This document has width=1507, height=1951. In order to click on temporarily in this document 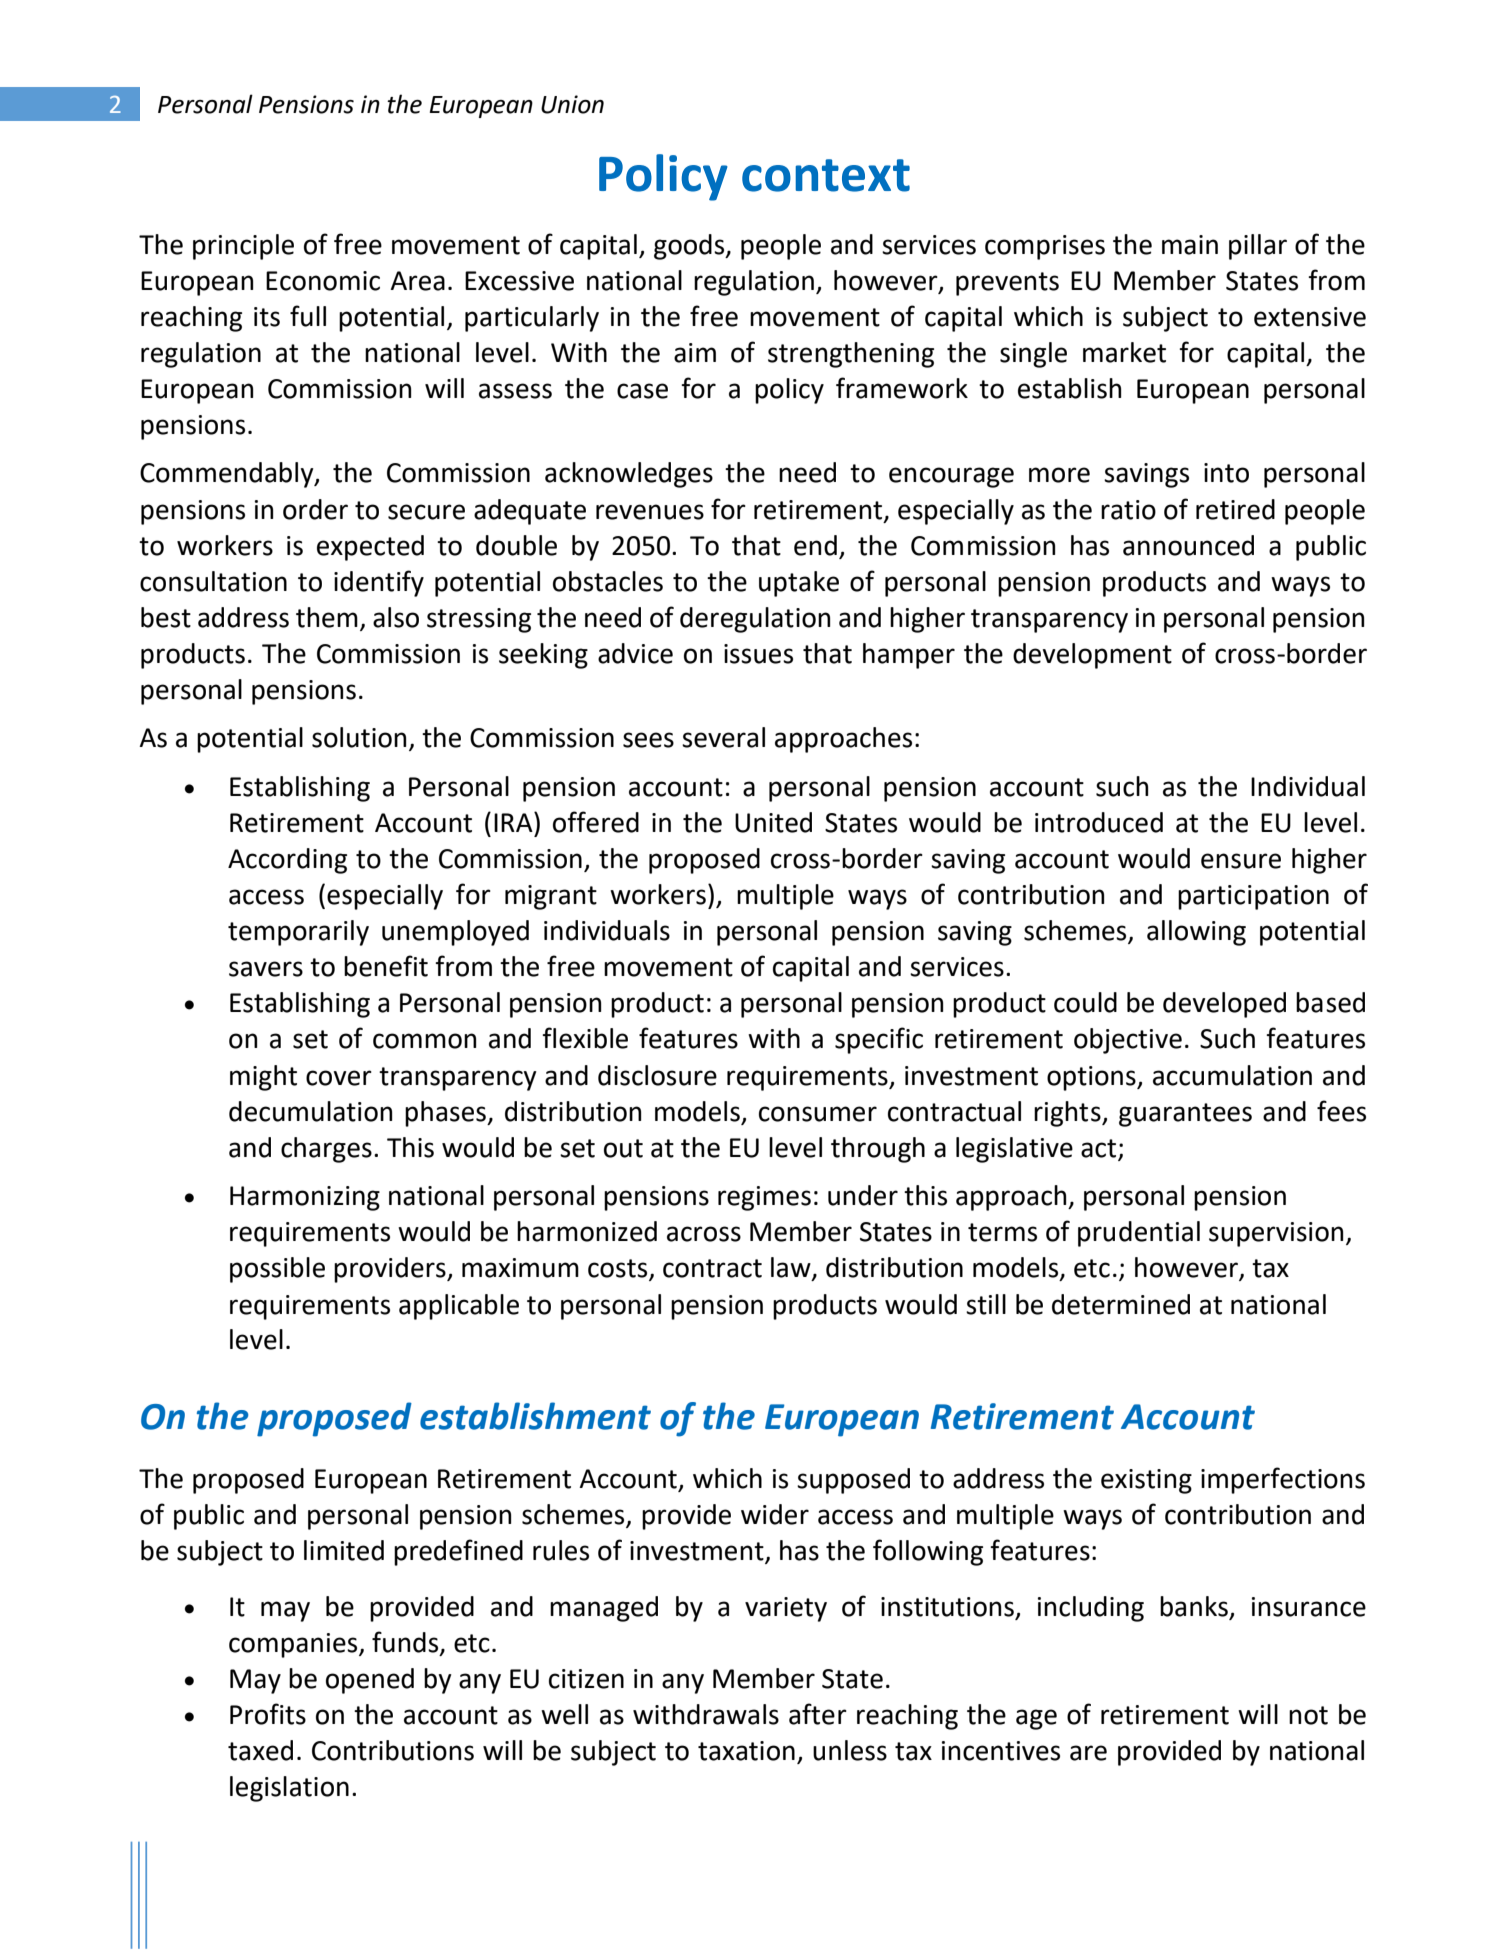, I will do `click(298, 933)`.
